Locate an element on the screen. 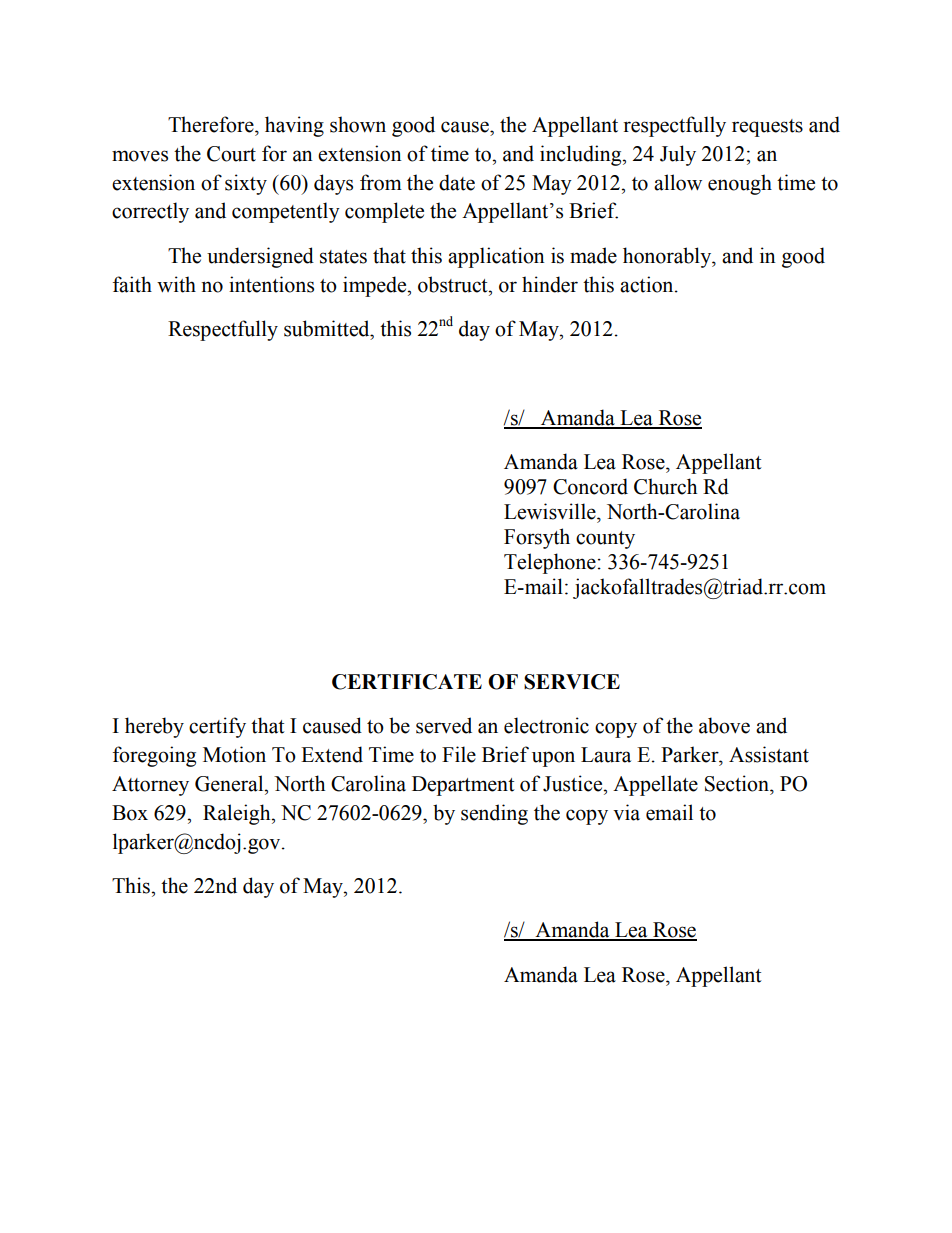 The height and width of the screenshot is (1233, 952). Church is located at coordinates (665, 486).
